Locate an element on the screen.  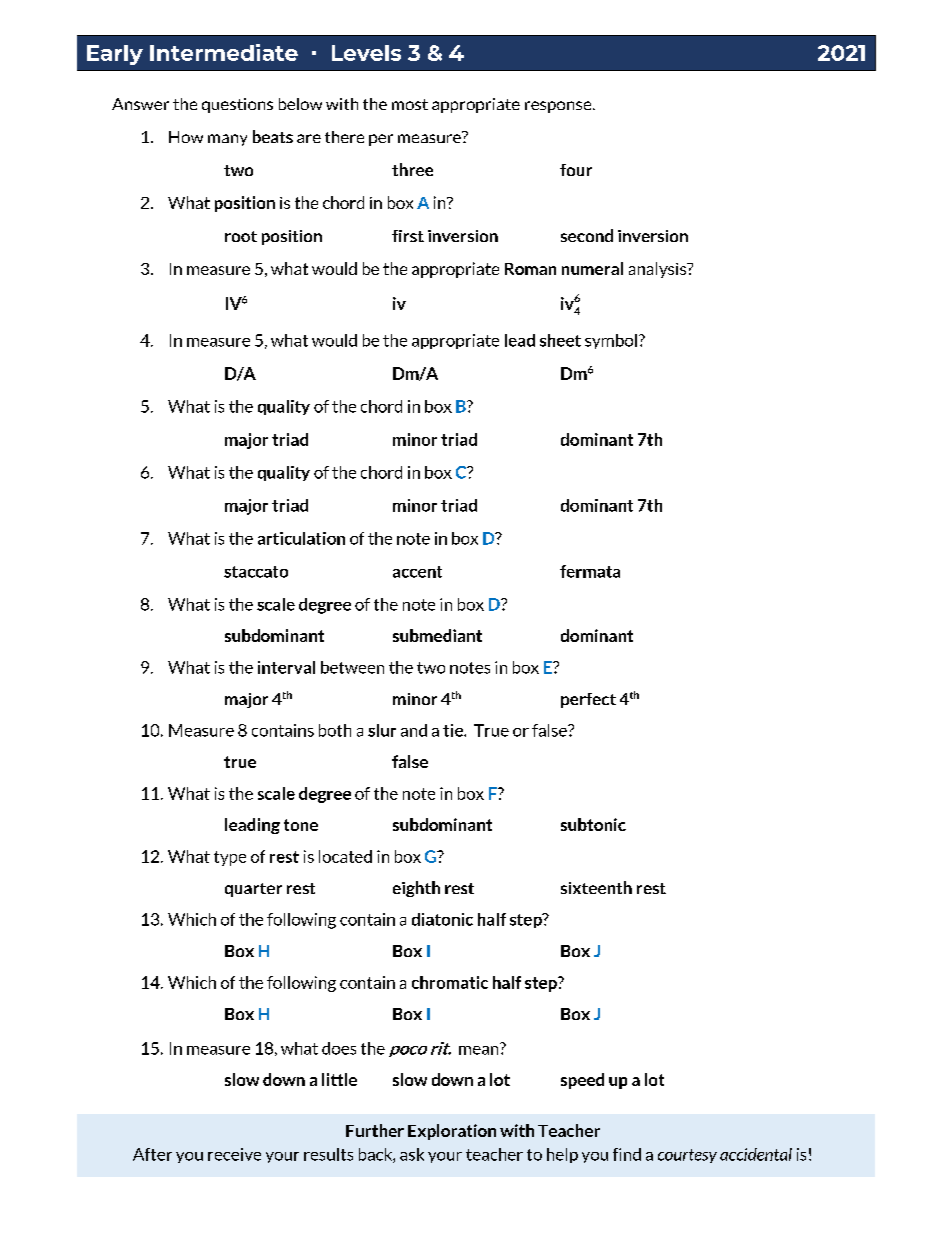
sixteenth is located at coordinates (596, 887).
